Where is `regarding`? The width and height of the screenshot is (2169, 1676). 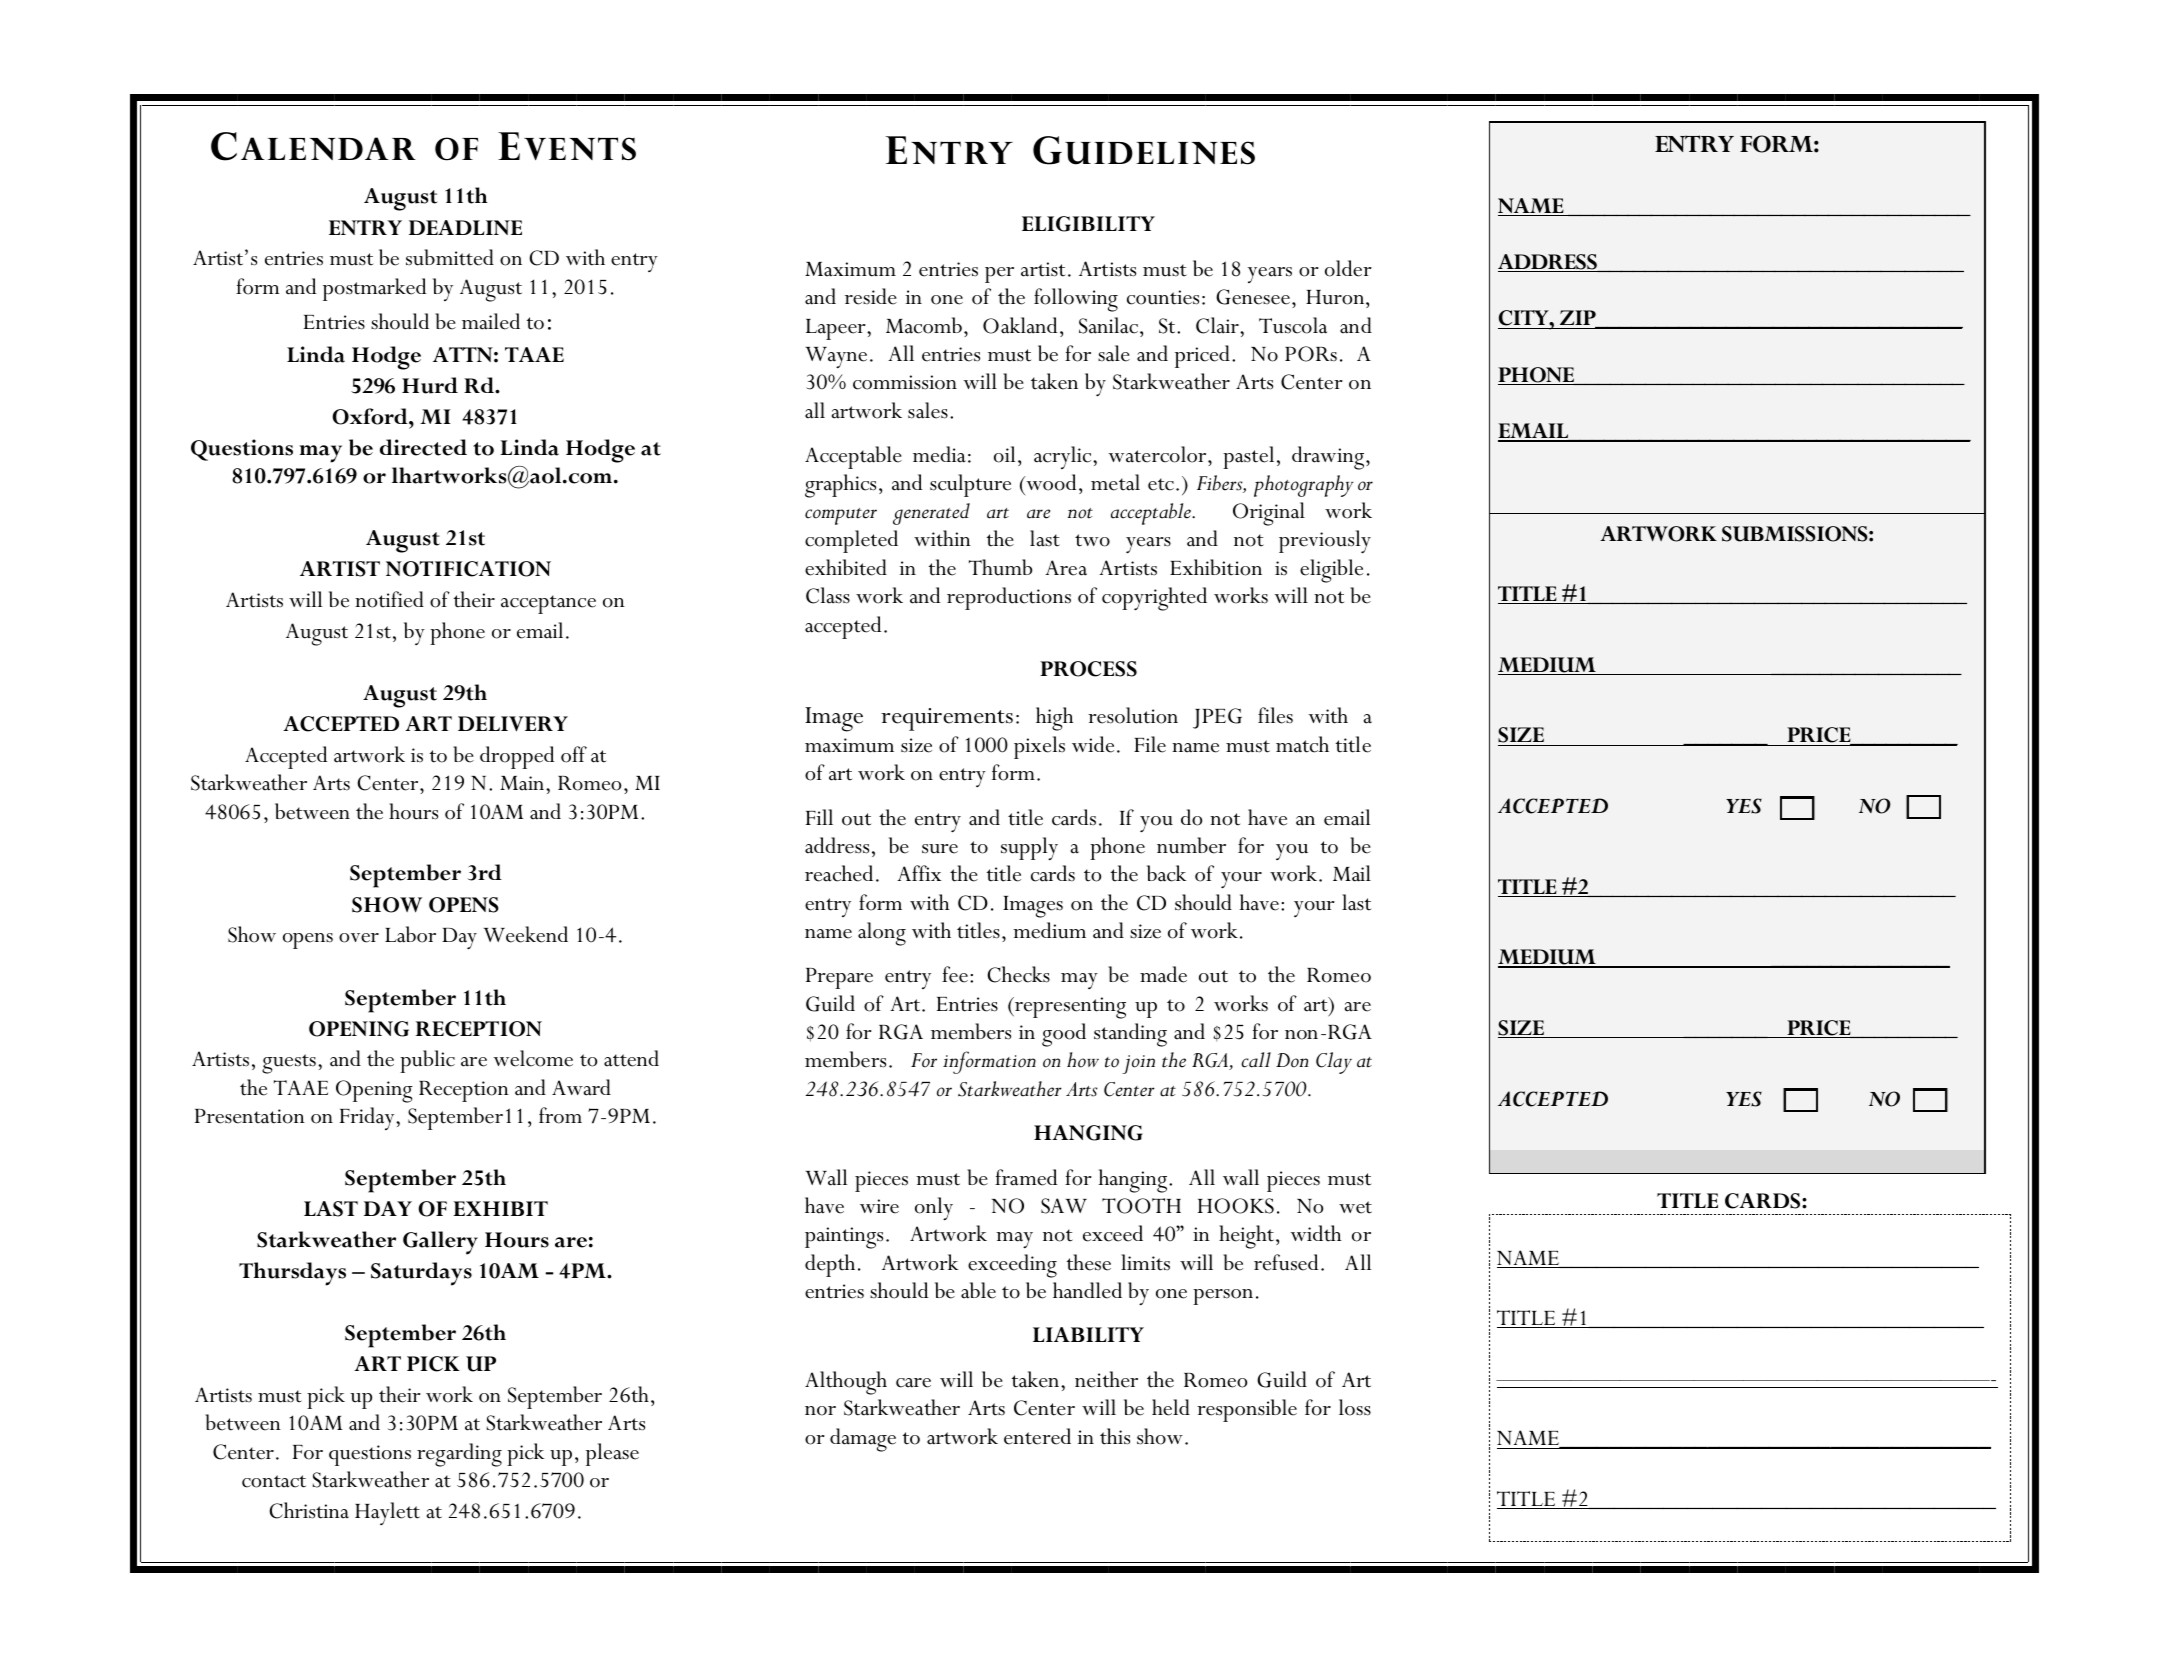
regarding is located at coordinates (459, 1455).
